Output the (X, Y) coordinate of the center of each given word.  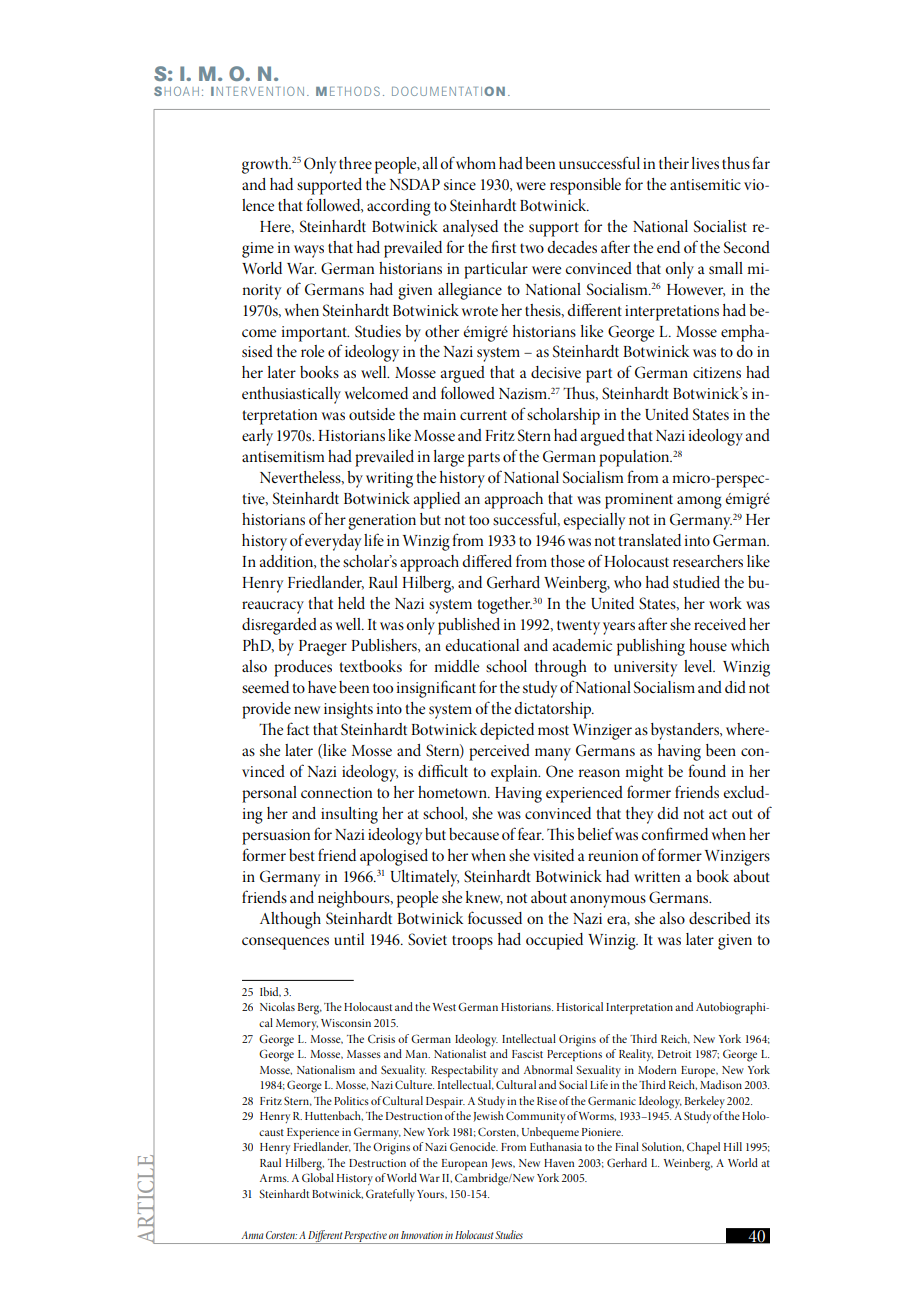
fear (531, 833)
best (302, 855)
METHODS (348, 91)
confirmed (674, 833)
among (699, 502)
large (449, 458)
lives (705, 163)
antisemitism (283, 456)
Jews (503, 1164)
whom (476, 163)
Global (318, 1177)
